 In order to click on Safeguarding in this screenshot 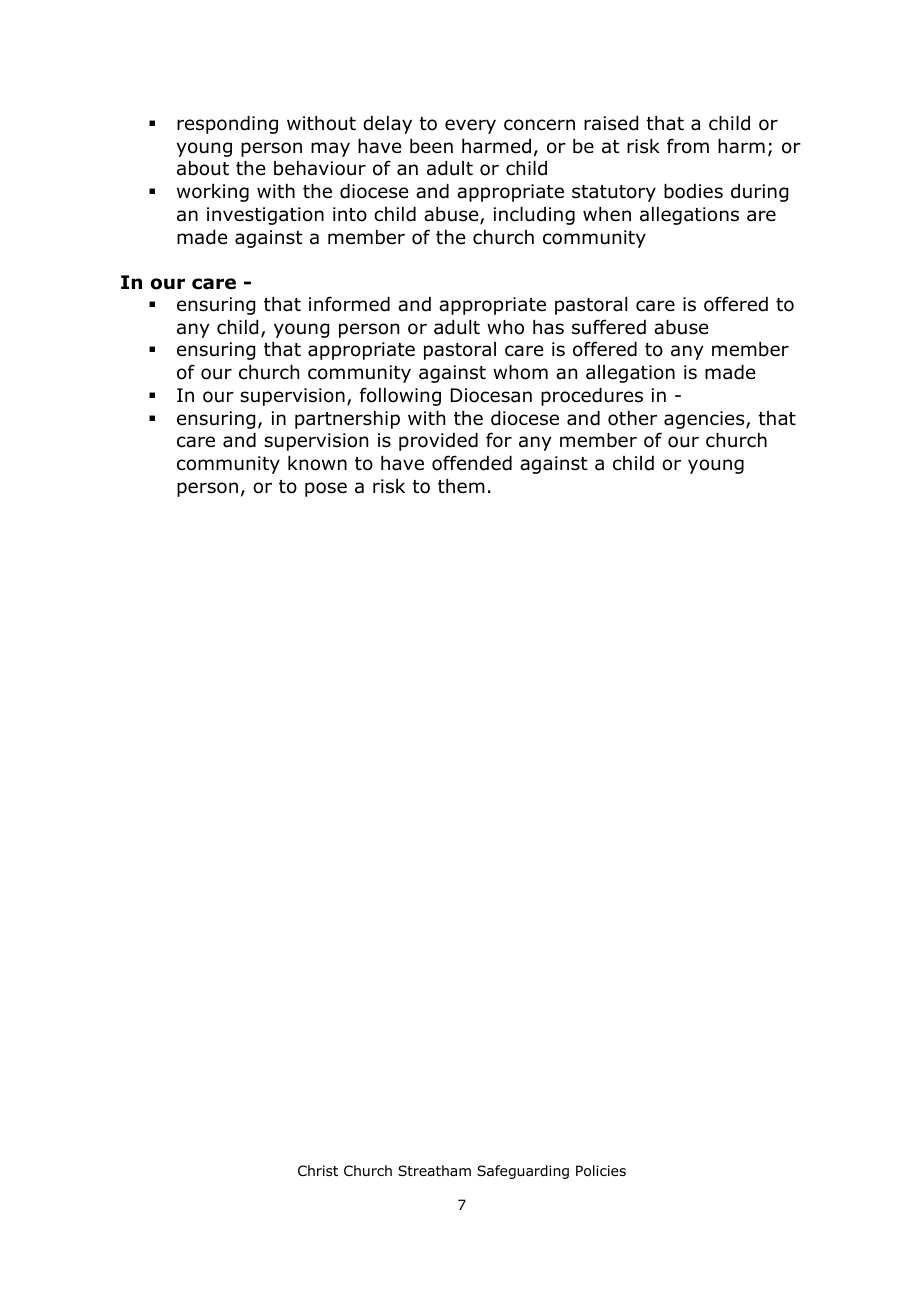, I will do `click(523, 1172)`.
